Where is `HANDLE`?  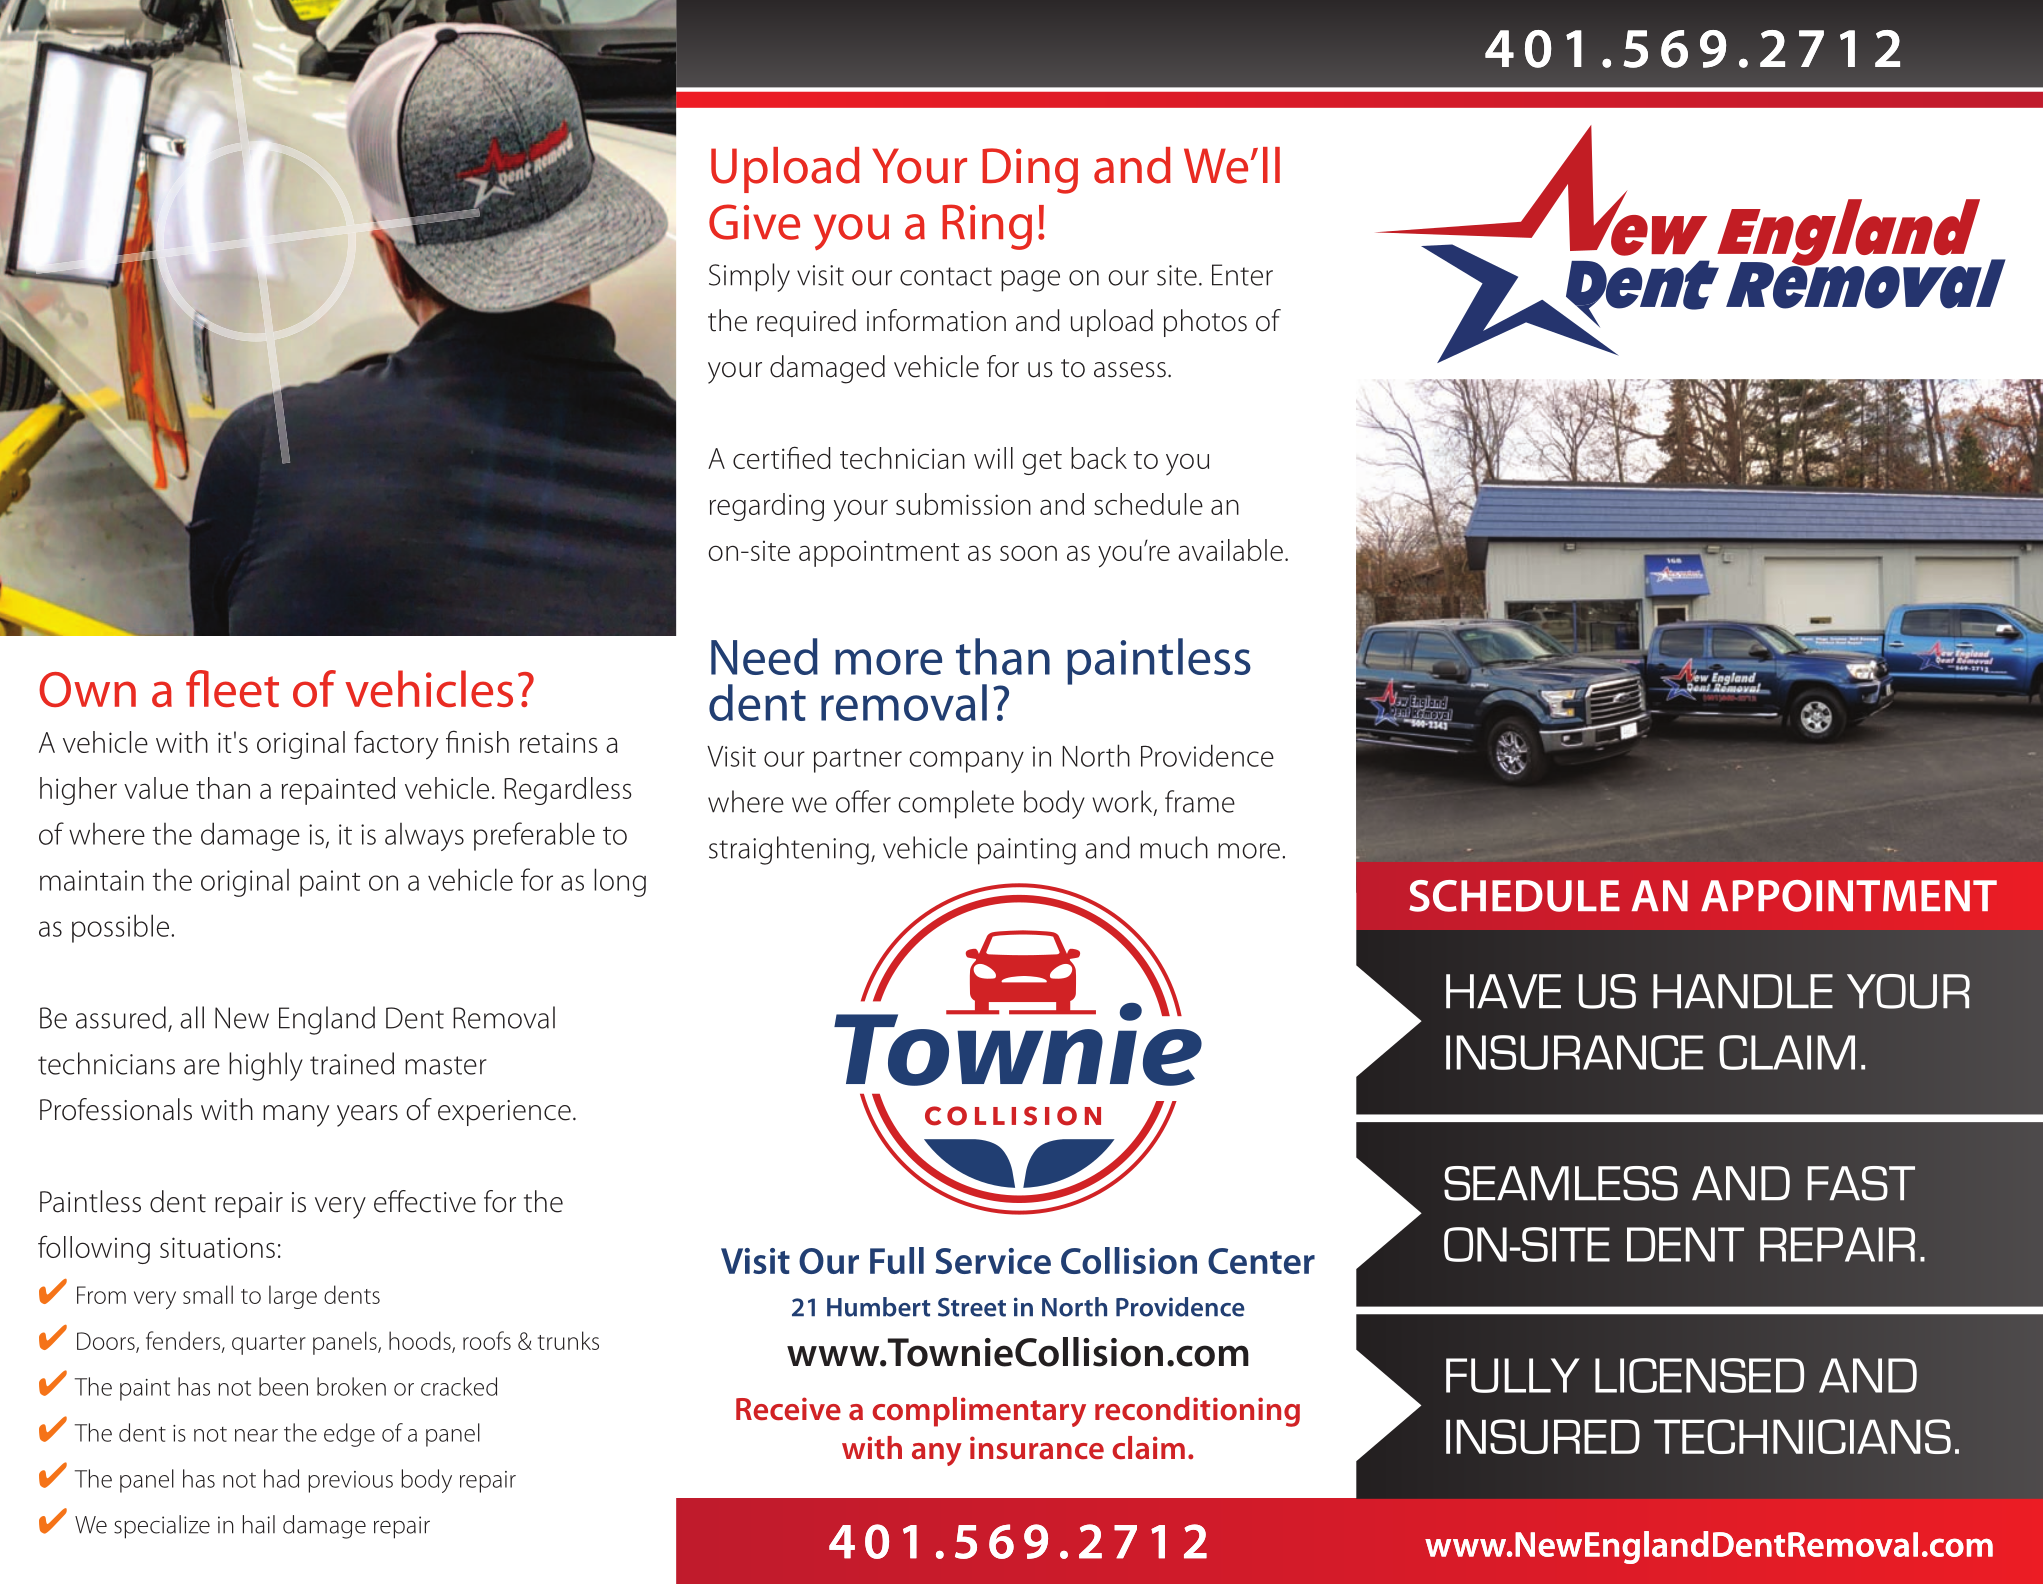
HANDLE is located at coordinates (1743, 991).
